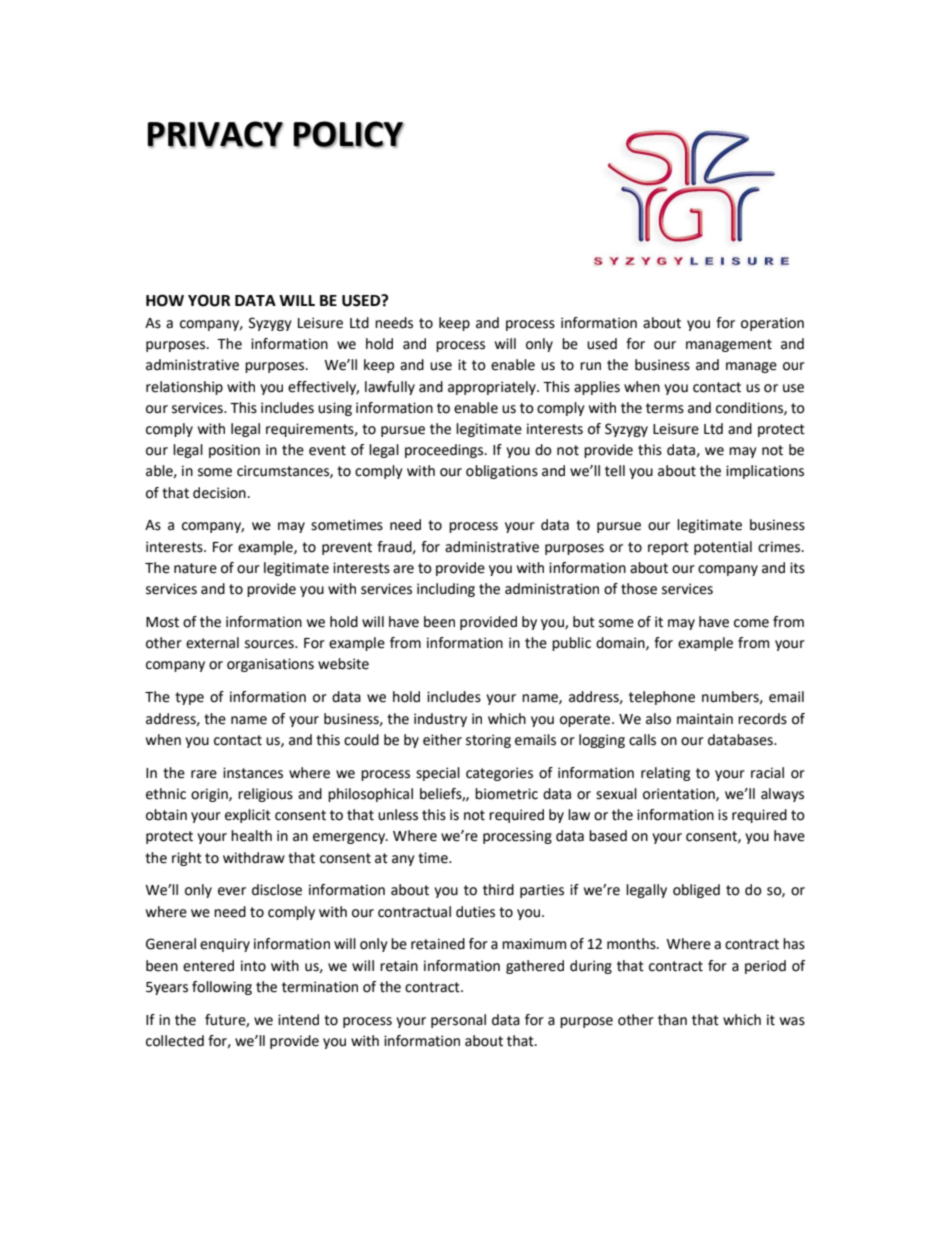 The image size is (952, 1233). Describe the element at coordinates (446, 590) in the screenshot. I see `including` at that location.
